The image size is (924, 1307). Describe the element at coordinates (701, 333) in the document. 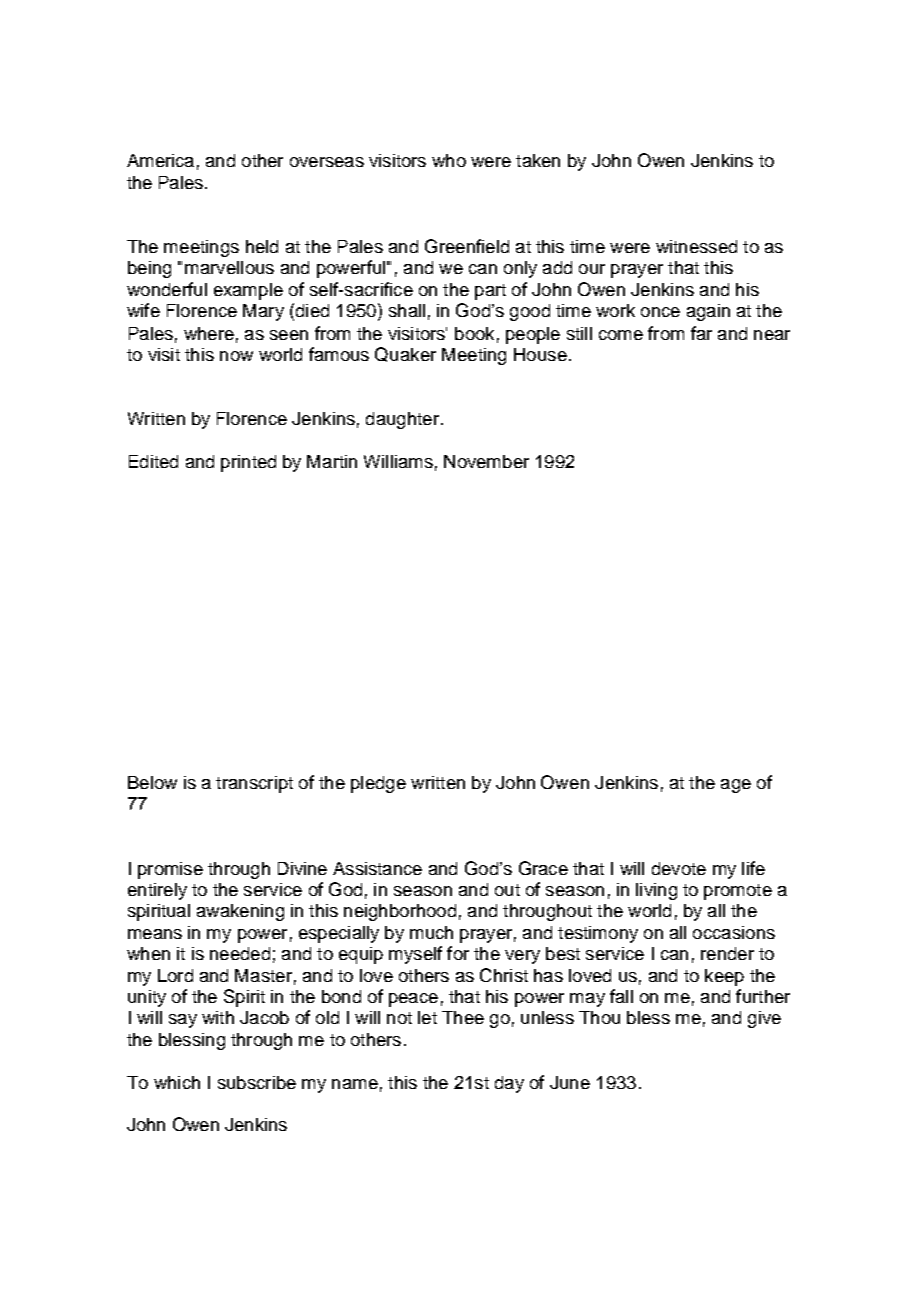

I see `far` at that location.
